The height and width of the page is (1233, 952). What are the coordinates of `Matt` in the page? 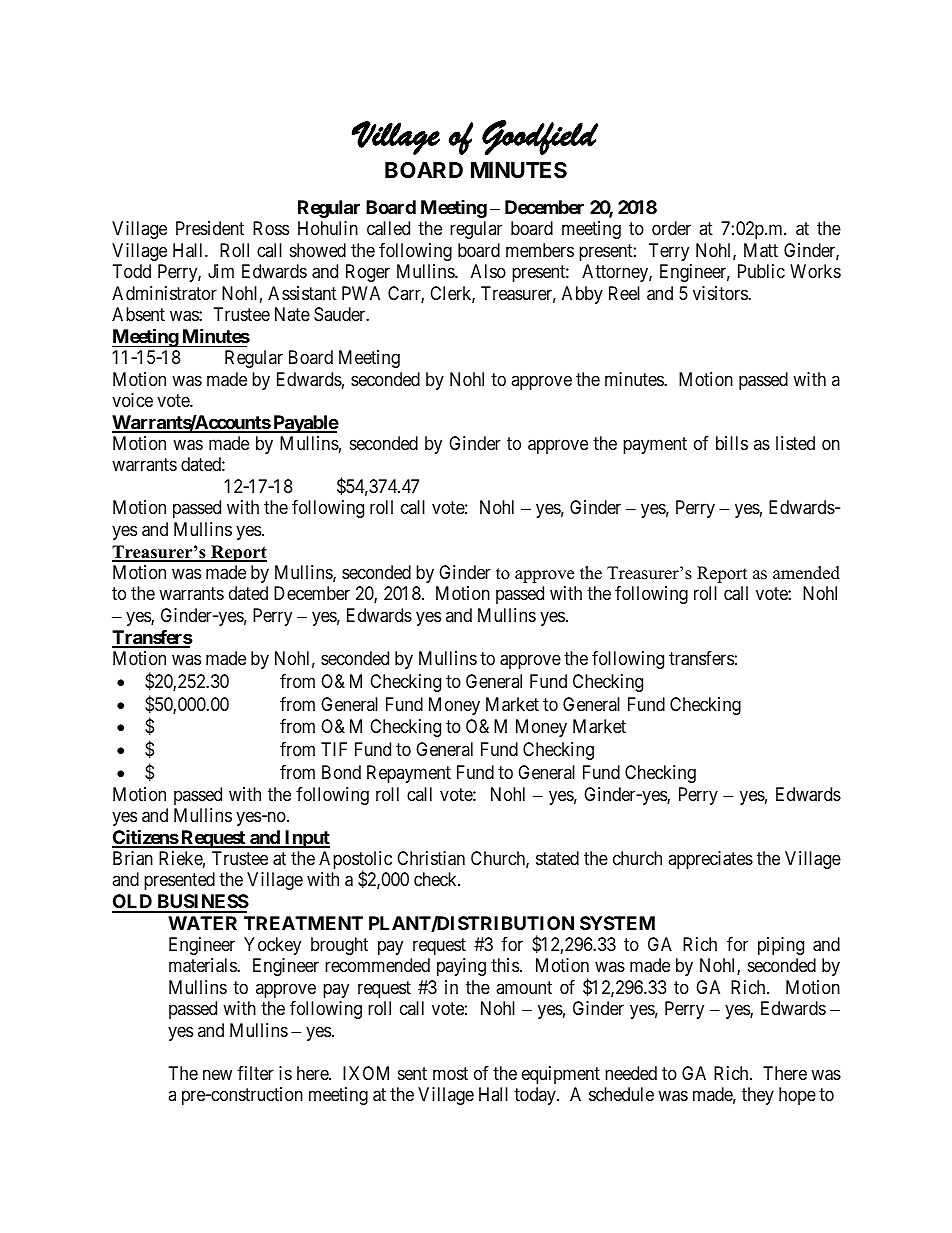 It's located at (761, 250).
